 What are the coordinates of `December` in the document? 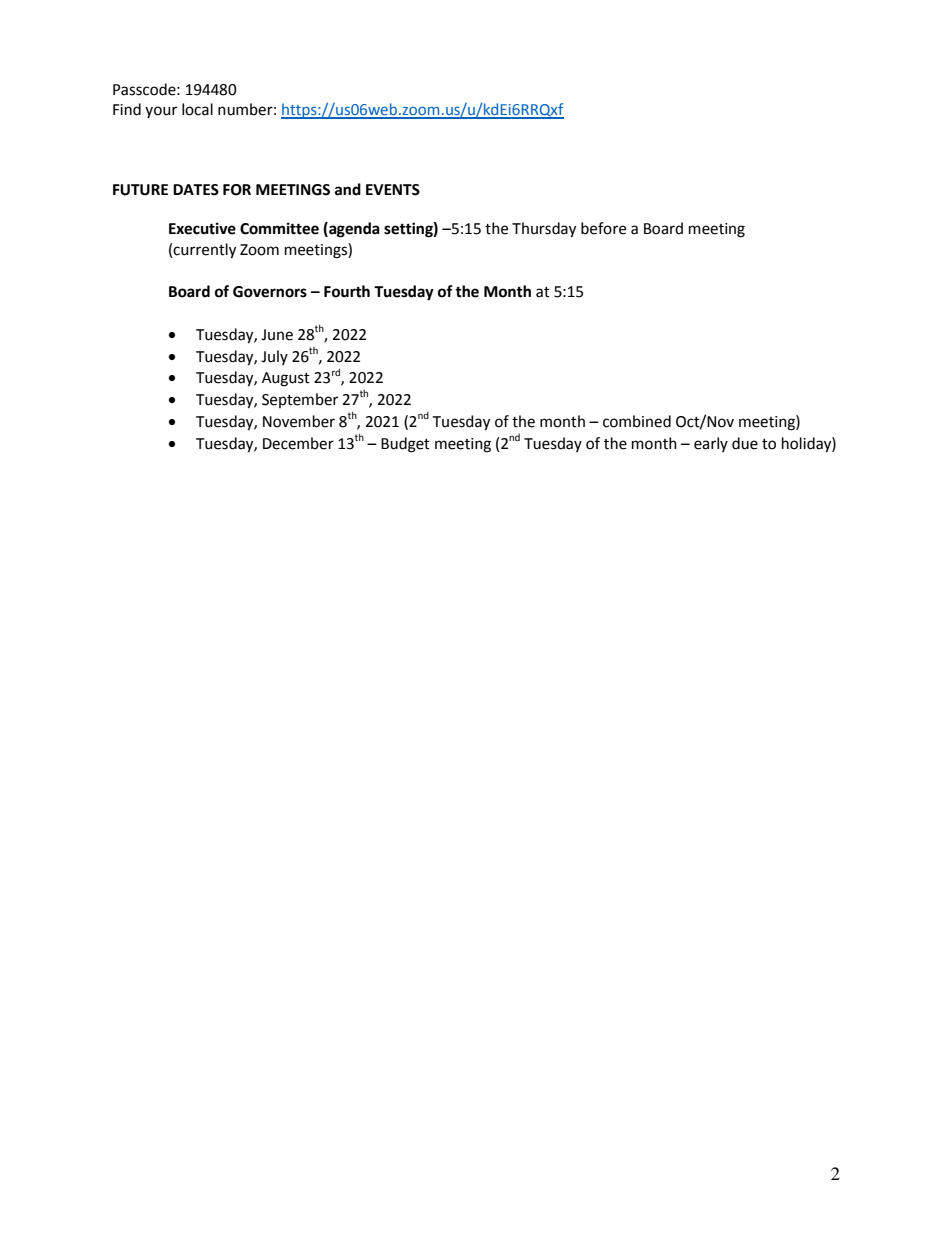 It's located at (298, 443).
